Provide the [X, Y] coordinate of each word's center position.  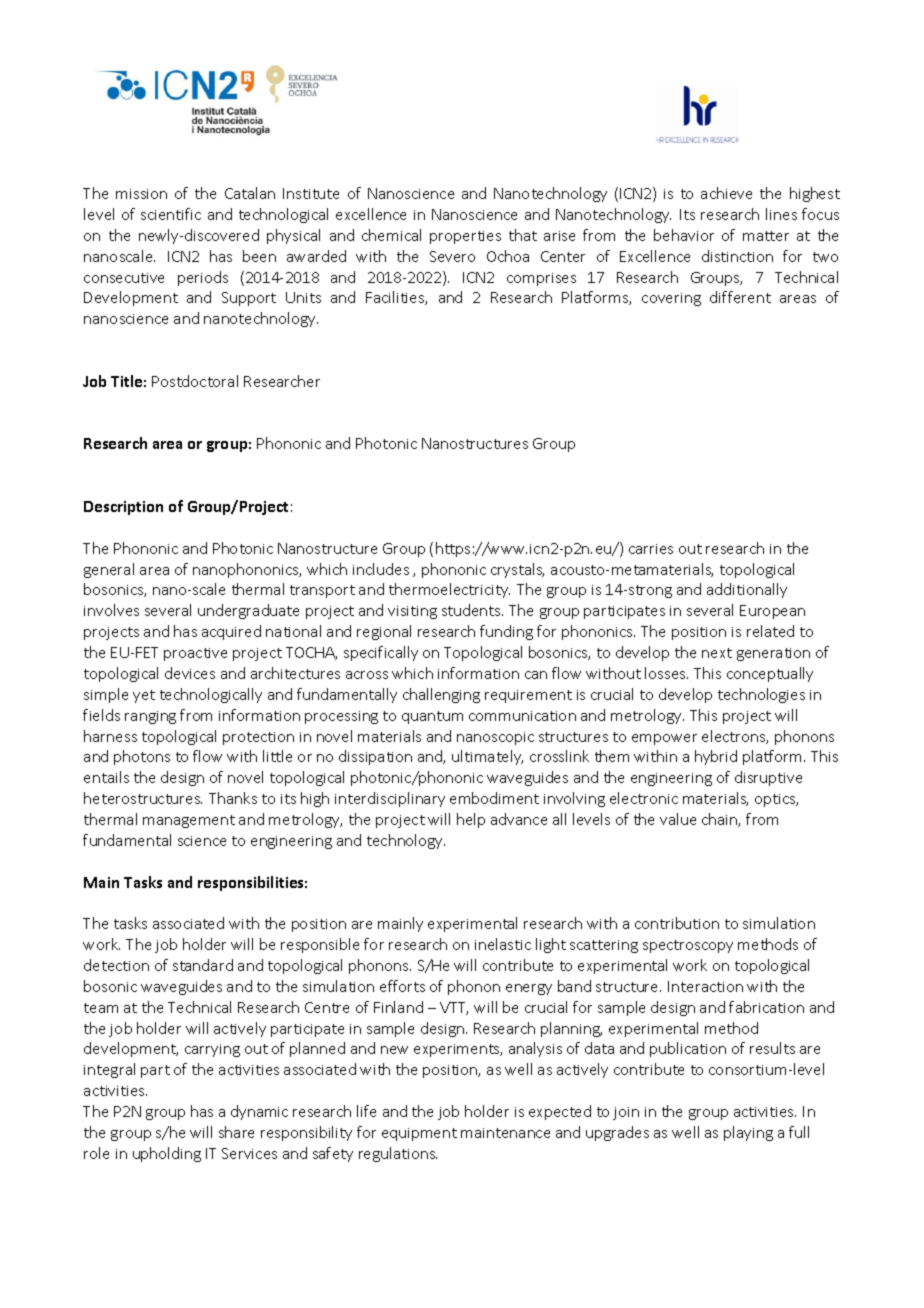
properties [465, 237]
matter [766, 236]
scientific [171, 214]
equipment [419, 1134]
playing [748, 1133]
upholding [167, 1154]
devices [190, 673]
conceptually [770, 674]
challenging [441, 695]
